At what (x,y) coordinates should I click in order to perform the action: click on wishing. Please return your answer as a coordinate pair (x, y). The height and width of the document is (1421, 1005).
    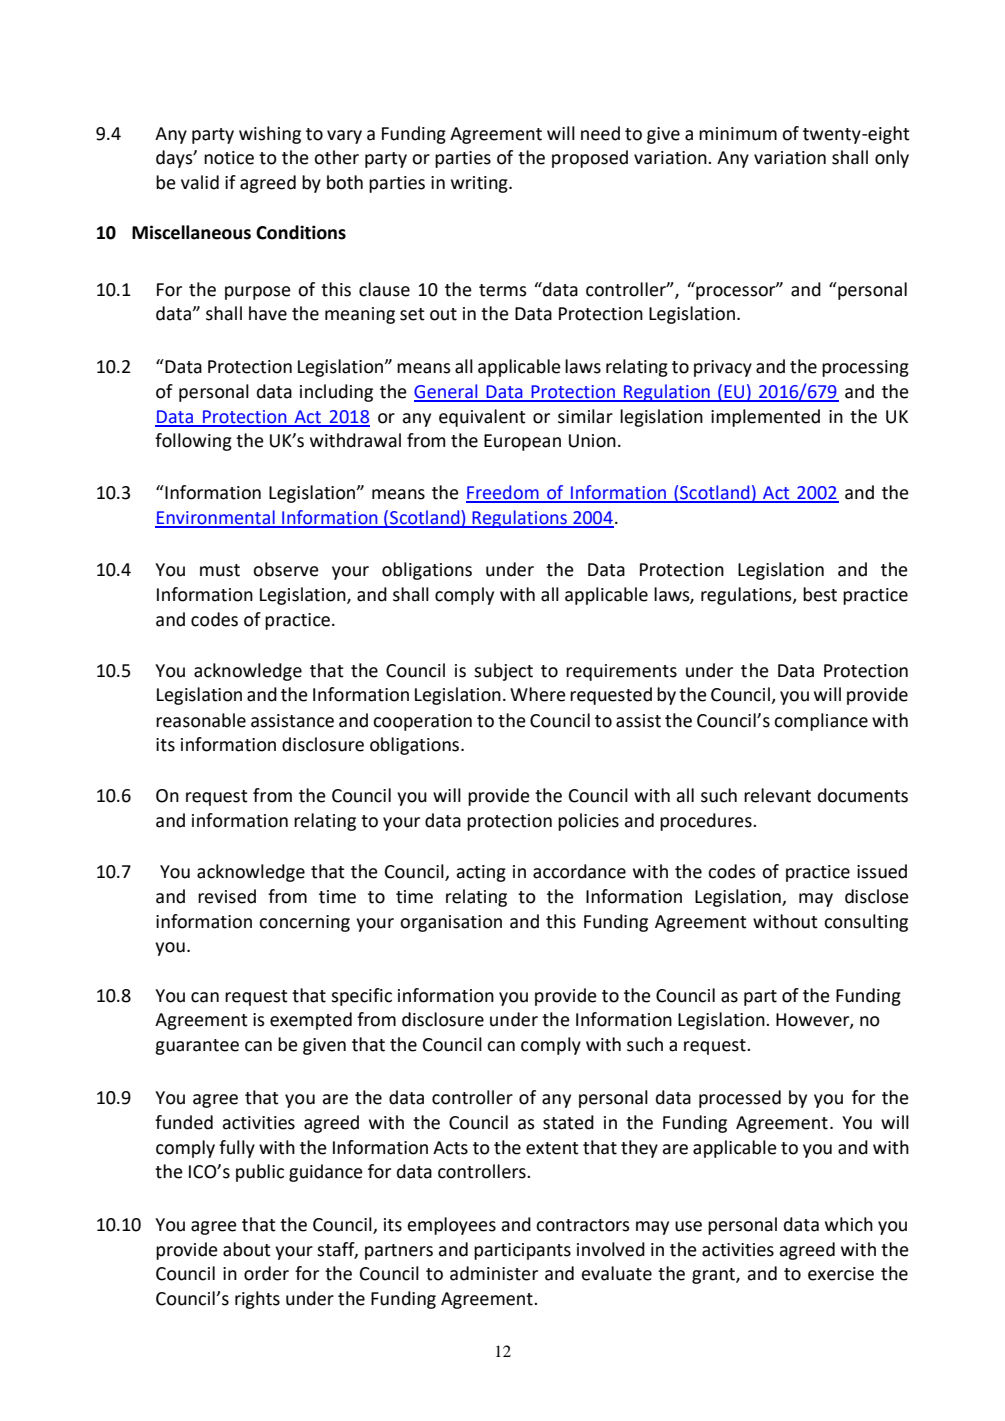
    Looking at the image, I should click on (270, 135).
